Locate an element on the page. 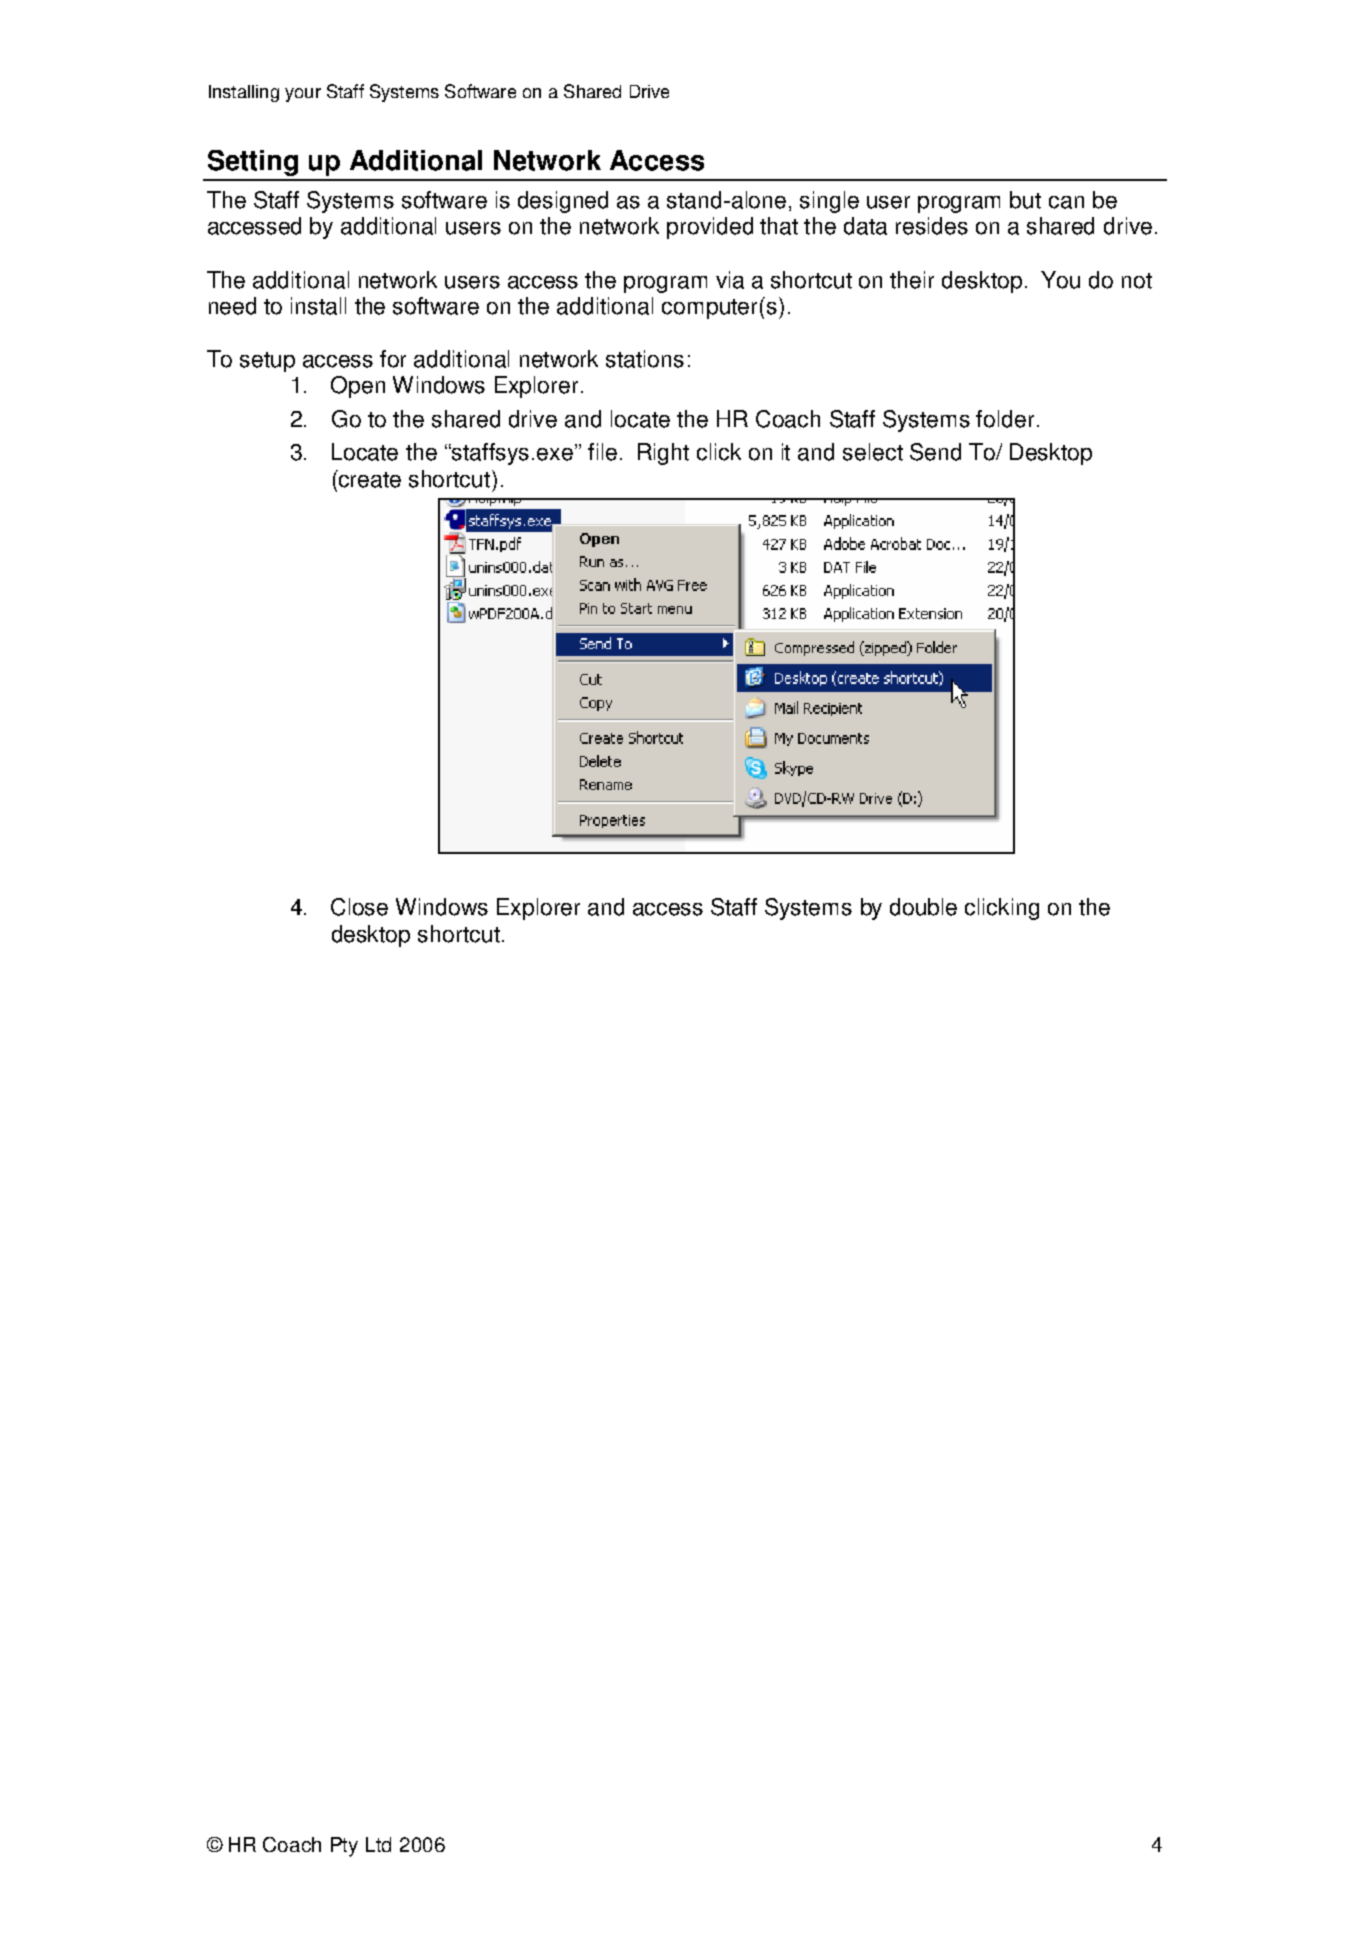 This image has width=1370, height=1938. folder is located at coordinates (1005, 419).
